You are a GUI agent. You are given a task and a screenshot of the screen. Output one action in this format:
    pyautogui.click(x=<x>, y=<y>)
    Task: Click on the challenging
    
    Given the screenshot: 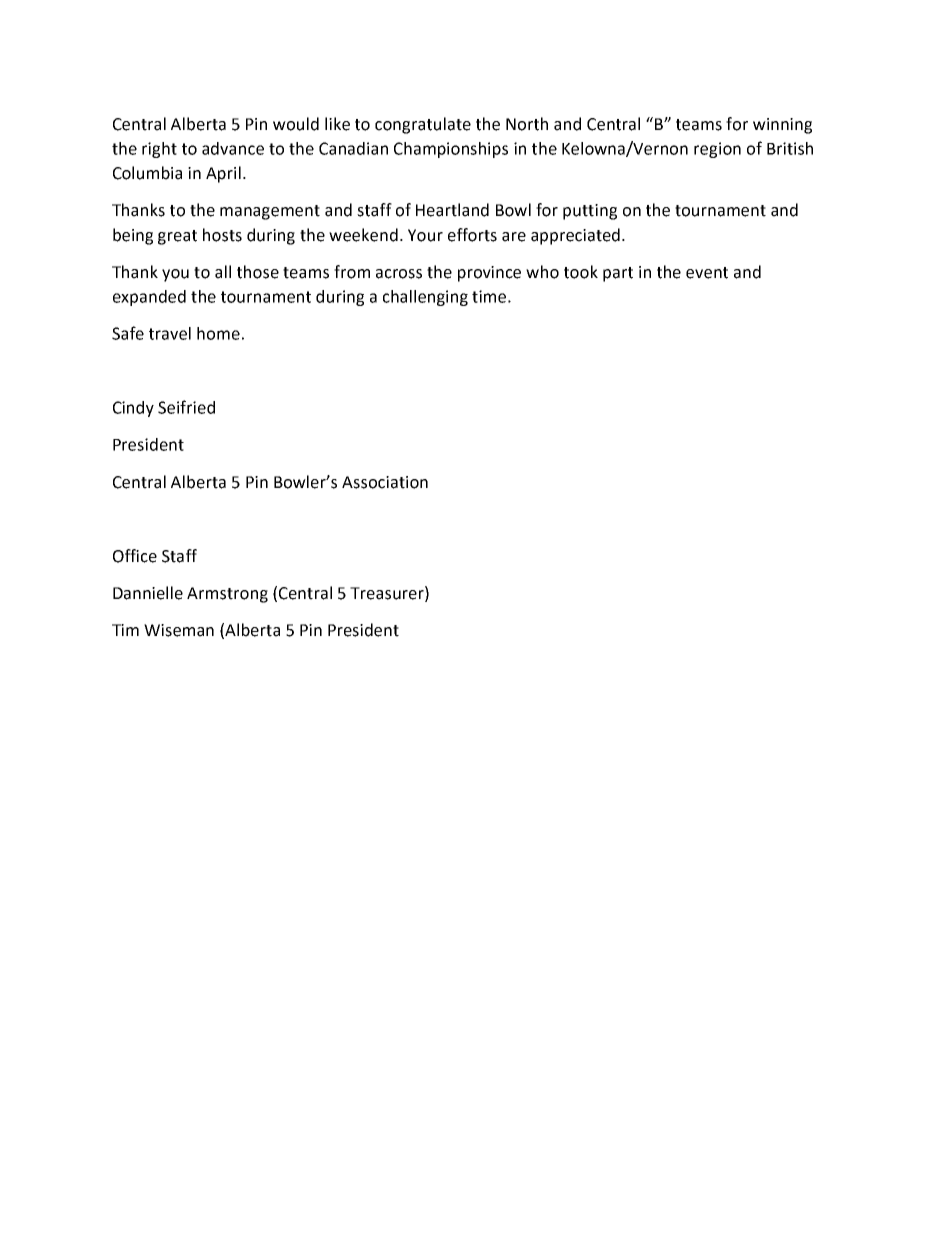 What is the action you would take?
    pyautogui.click(x=425, y=298)
